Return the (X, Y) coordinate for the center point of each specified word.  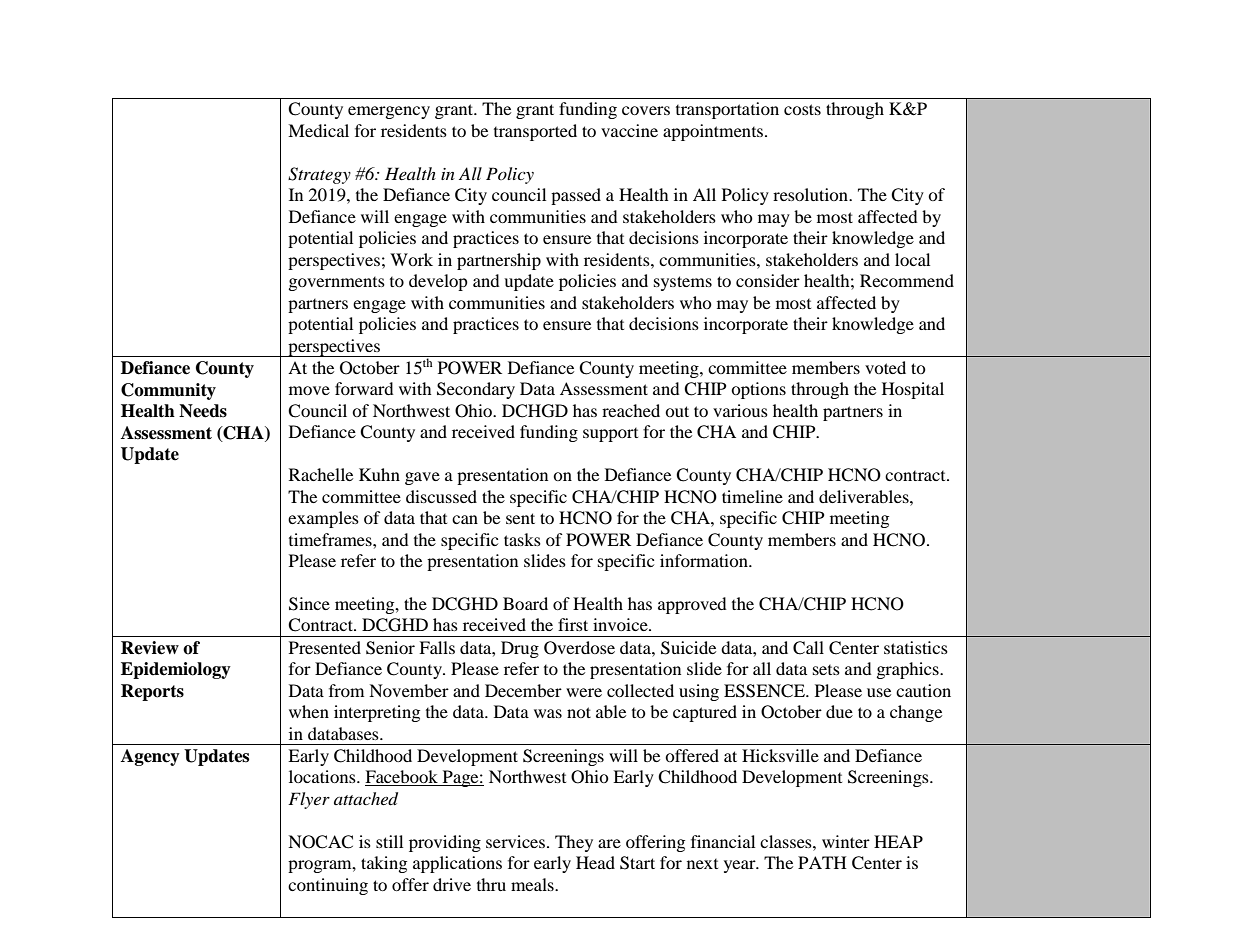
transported (535, 132)
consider (768, 280)
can (465, 519)
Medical (318, 130)
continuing (328, 886)
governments (337, 284)
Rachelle (321, 474)
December (523, 690)
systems (683, 283)
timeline (752, 496)
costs (802, 109)
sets (826, 670)
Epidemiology (176, 670)
